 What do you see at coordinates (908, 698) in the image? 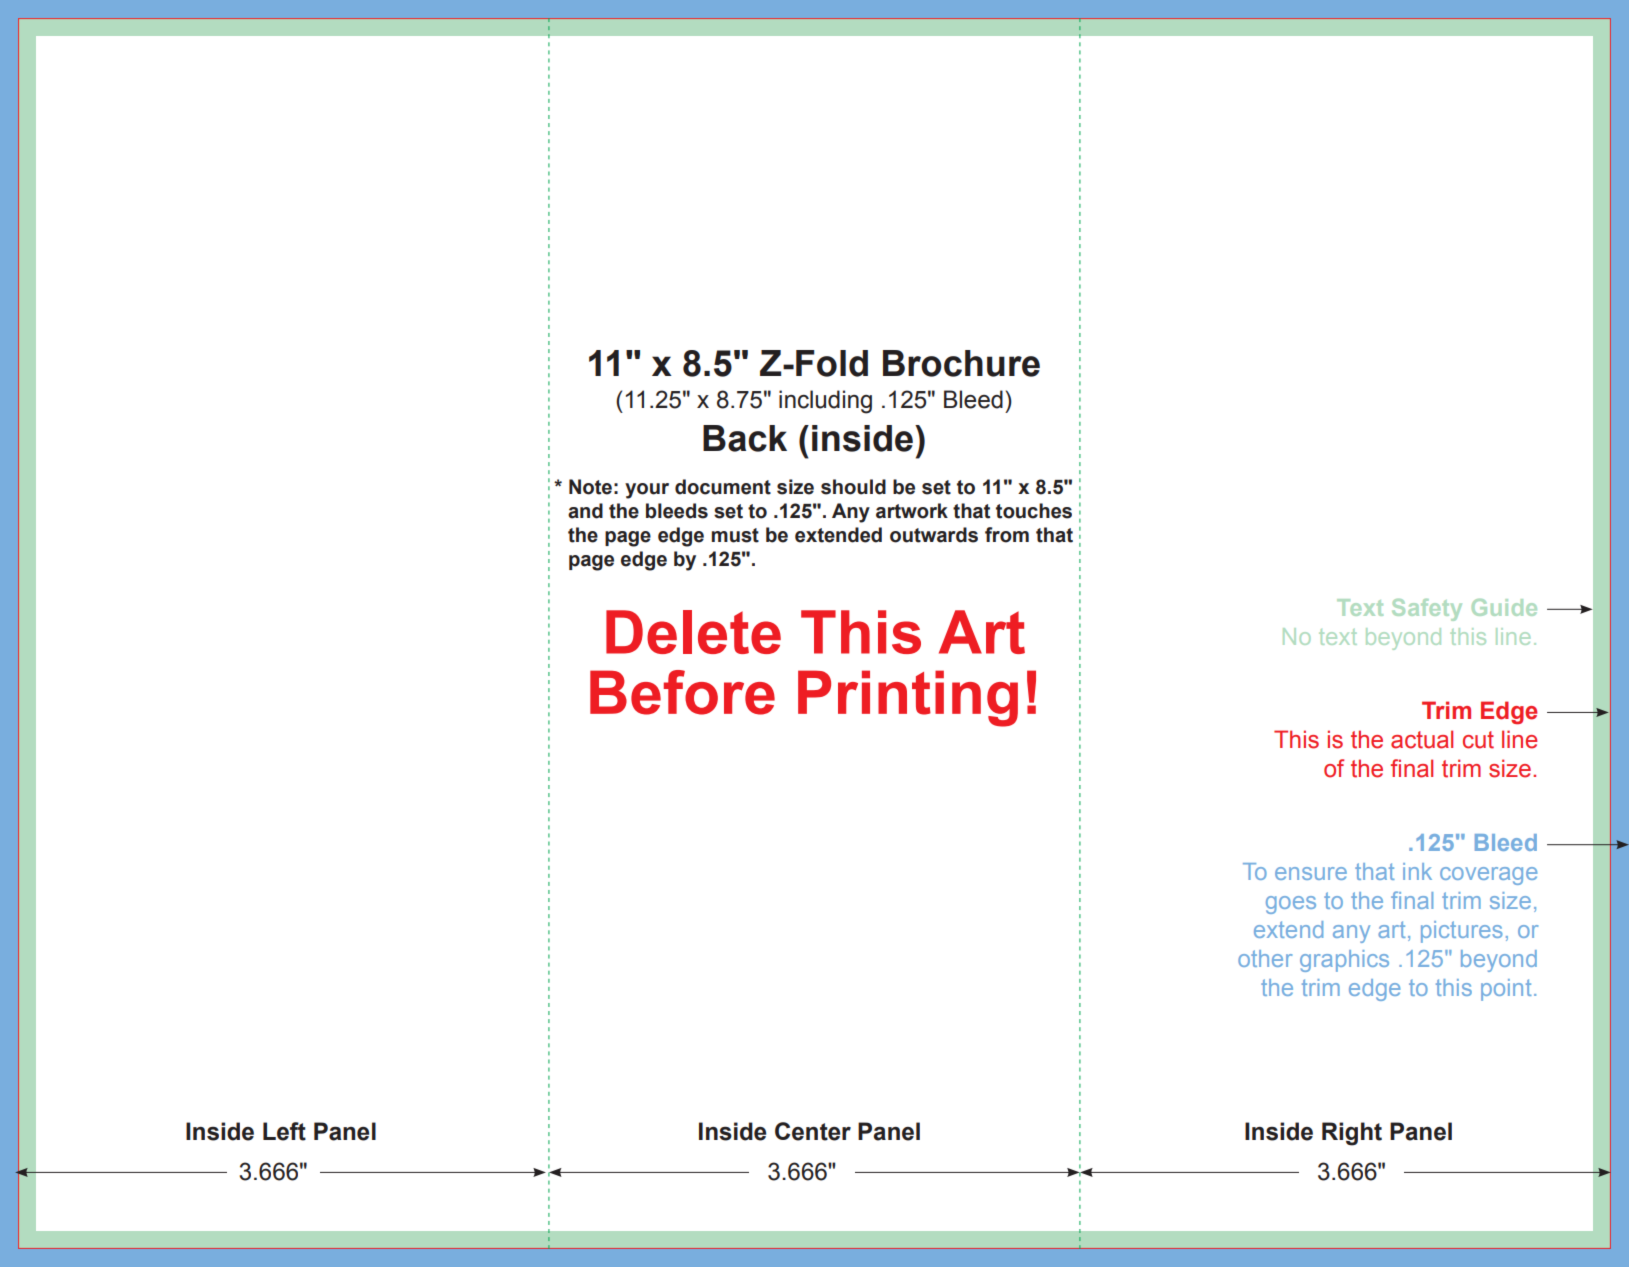
I see `Printing` at bounding box center [908, 698].
